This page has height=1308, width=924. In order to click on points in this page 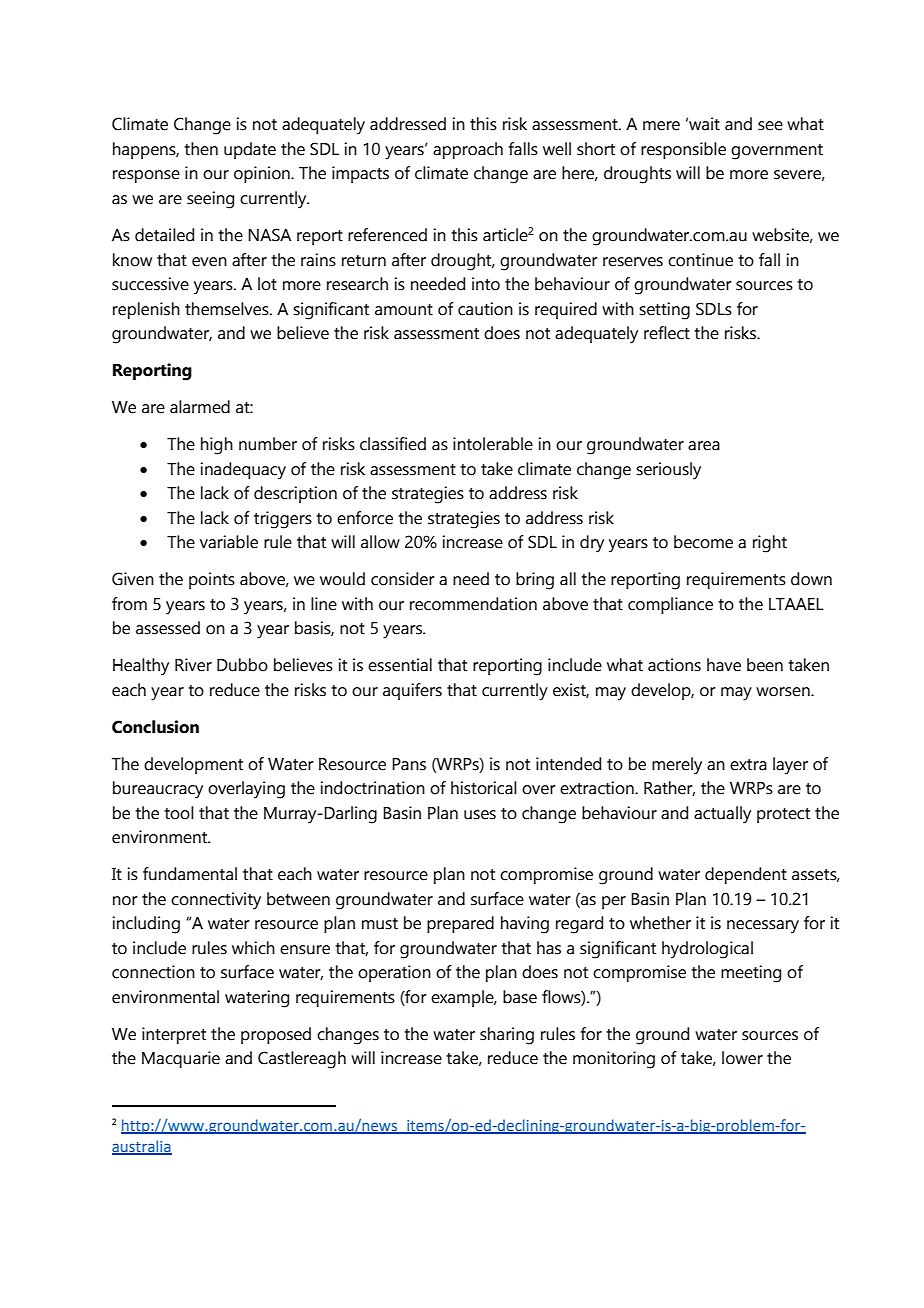, I will do `click(212, 580)`.
